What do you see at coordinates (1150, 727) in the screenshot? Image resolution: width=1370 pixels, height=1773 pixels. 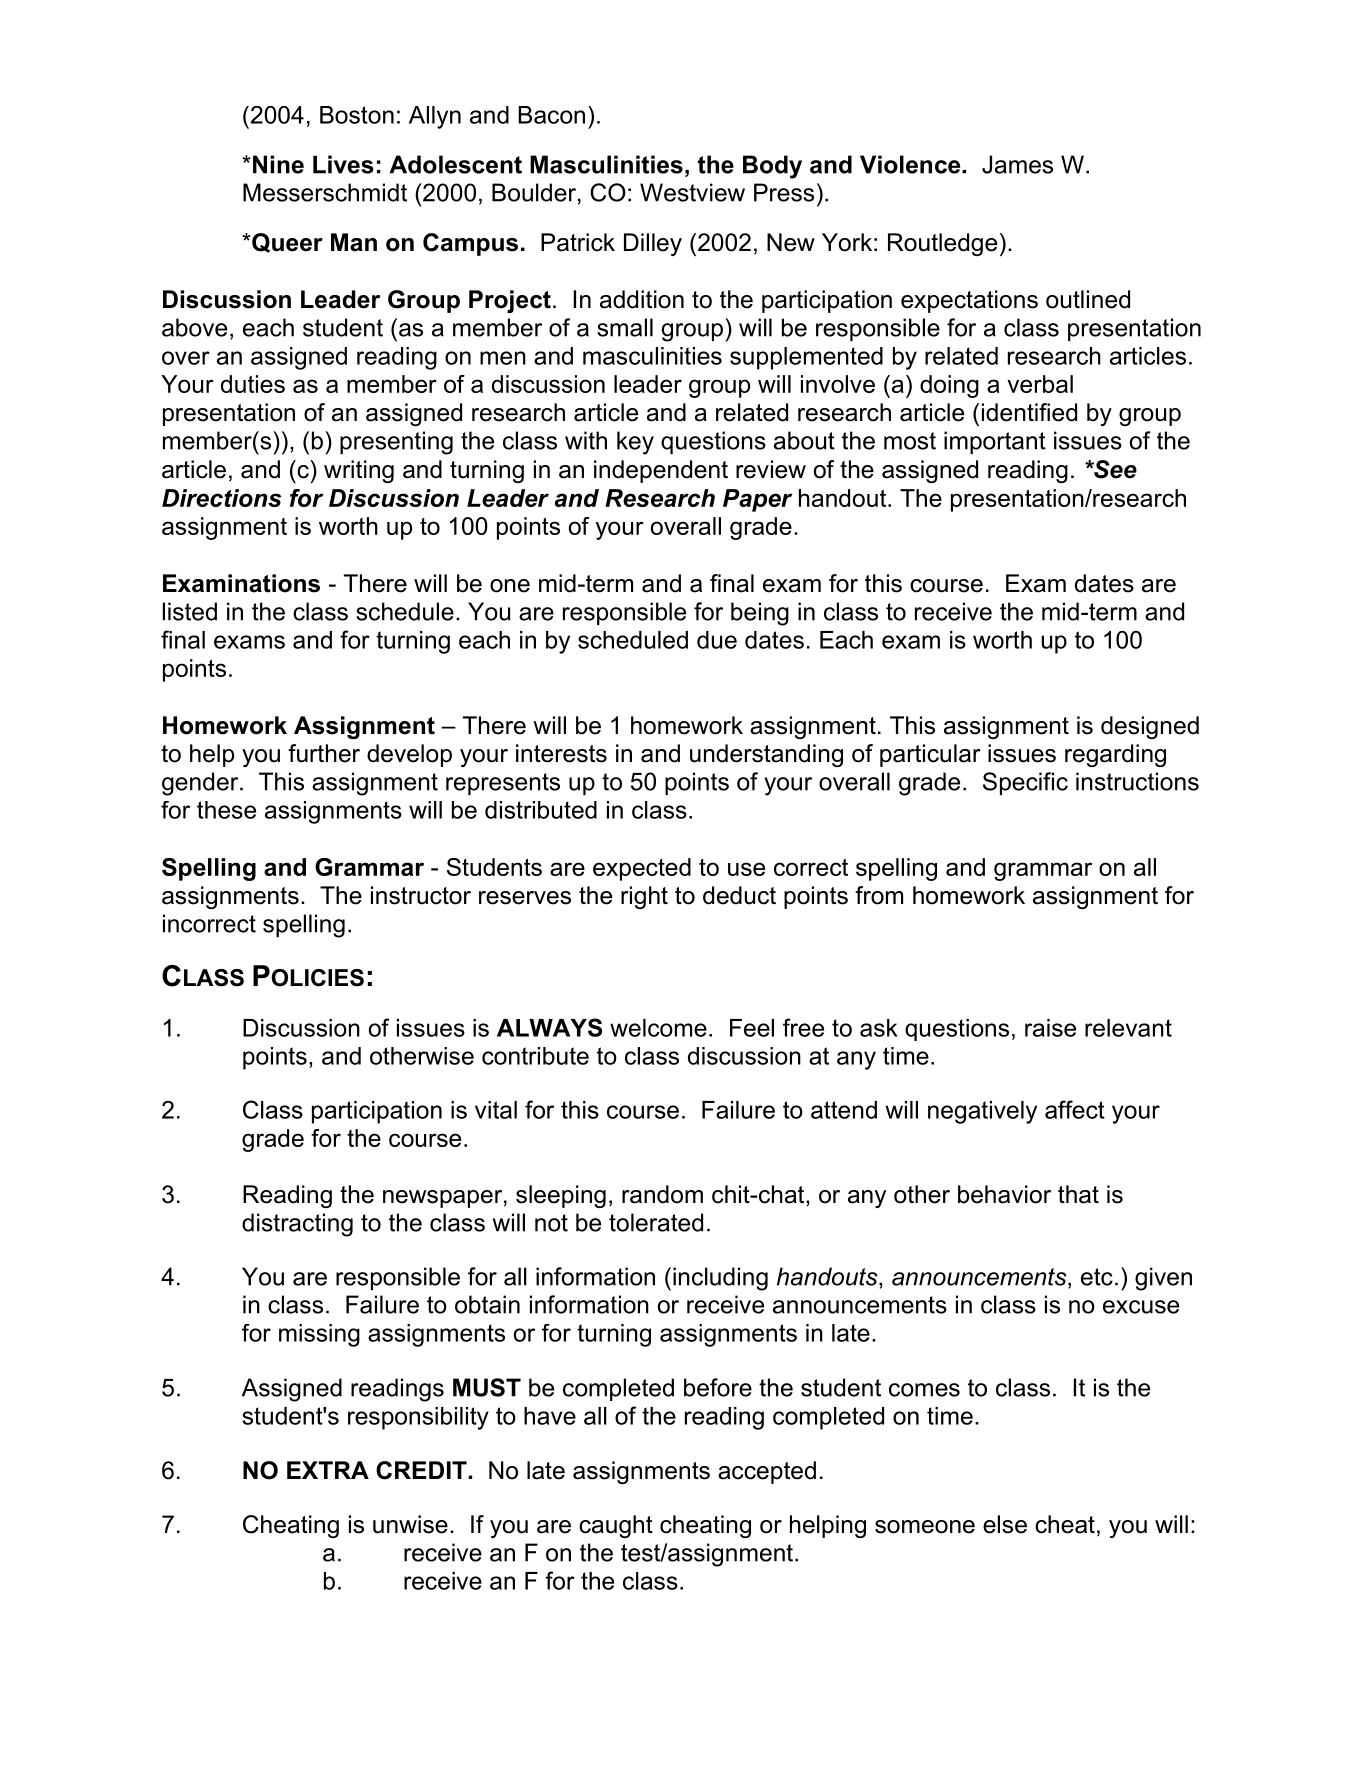 I see `designed` at bounding box center [1150, 727].
